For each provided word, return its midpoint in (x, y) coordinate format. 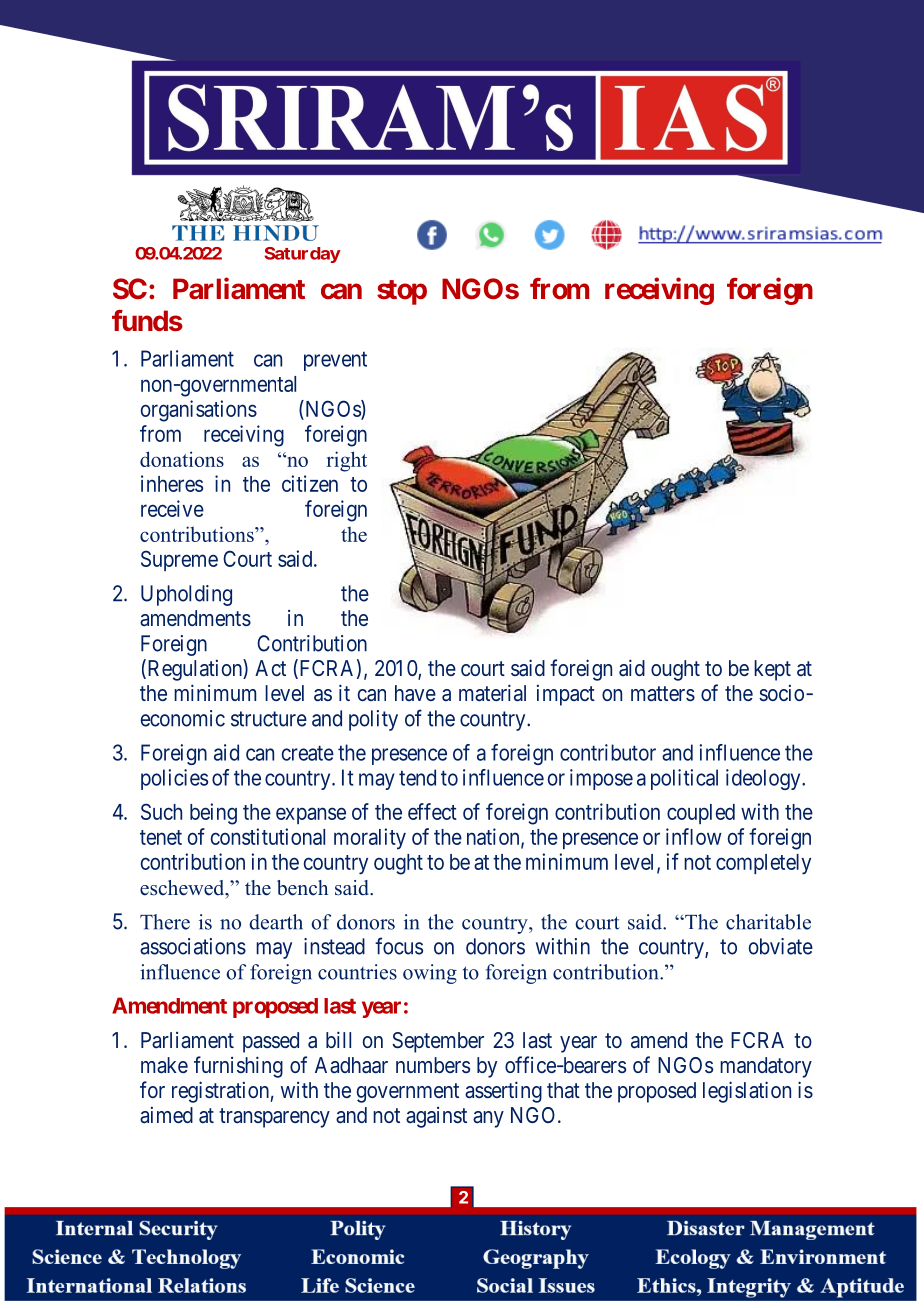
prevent (335, 361)
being (213, 814)
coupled (701, 814)
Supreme (179, 560)
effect (432, 811)
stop (402, 292)
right (347, 461)
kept (772, 670)
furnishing (238, 1067)
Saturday (302, 255)
